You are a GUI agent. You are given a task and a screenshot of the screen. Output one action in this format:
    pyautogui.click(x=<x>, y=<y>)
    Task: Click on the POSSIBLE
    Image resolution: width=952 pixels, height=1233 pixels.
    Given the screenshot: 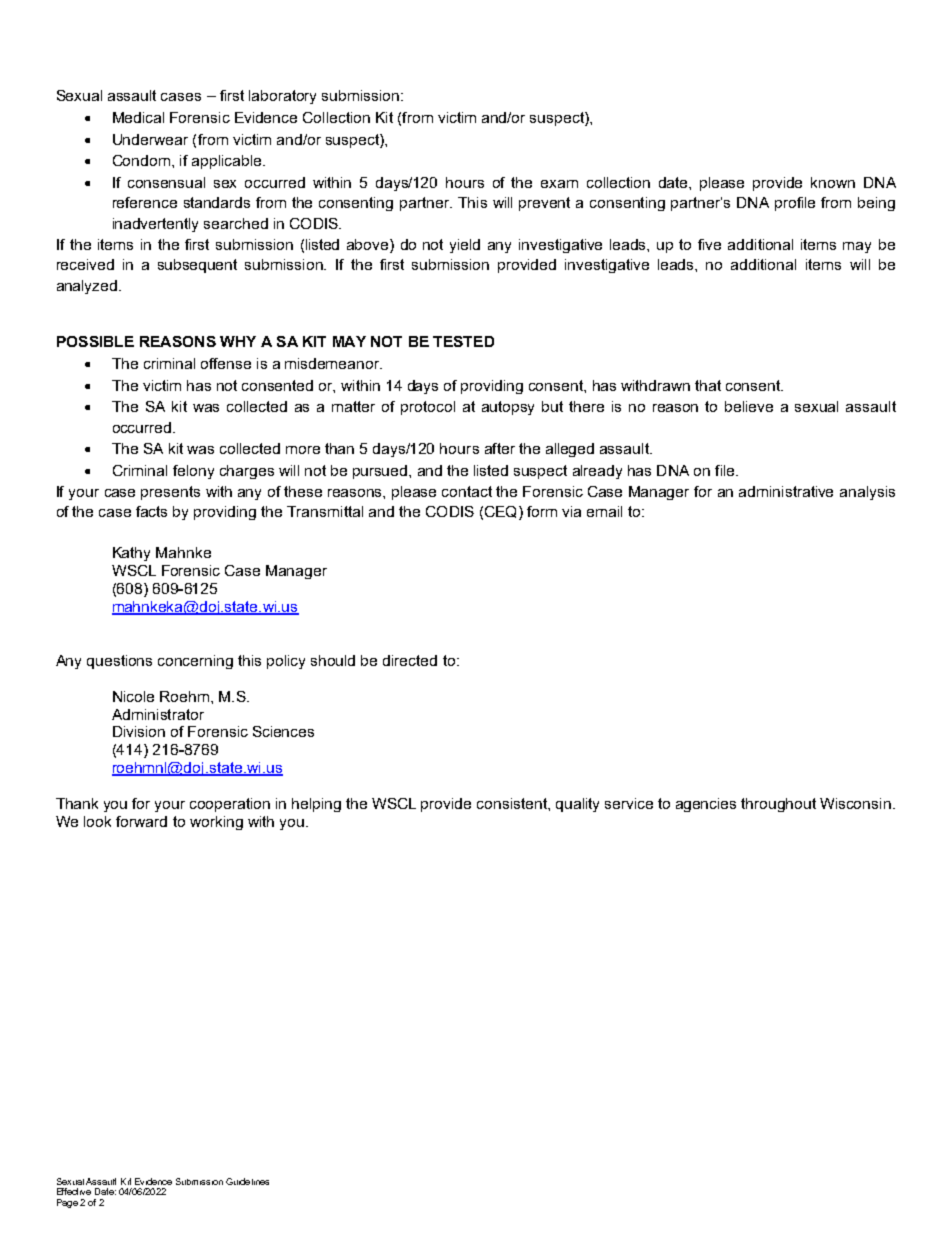 What is the action you would take?
    pyautogui.click(x=95, y=341)
